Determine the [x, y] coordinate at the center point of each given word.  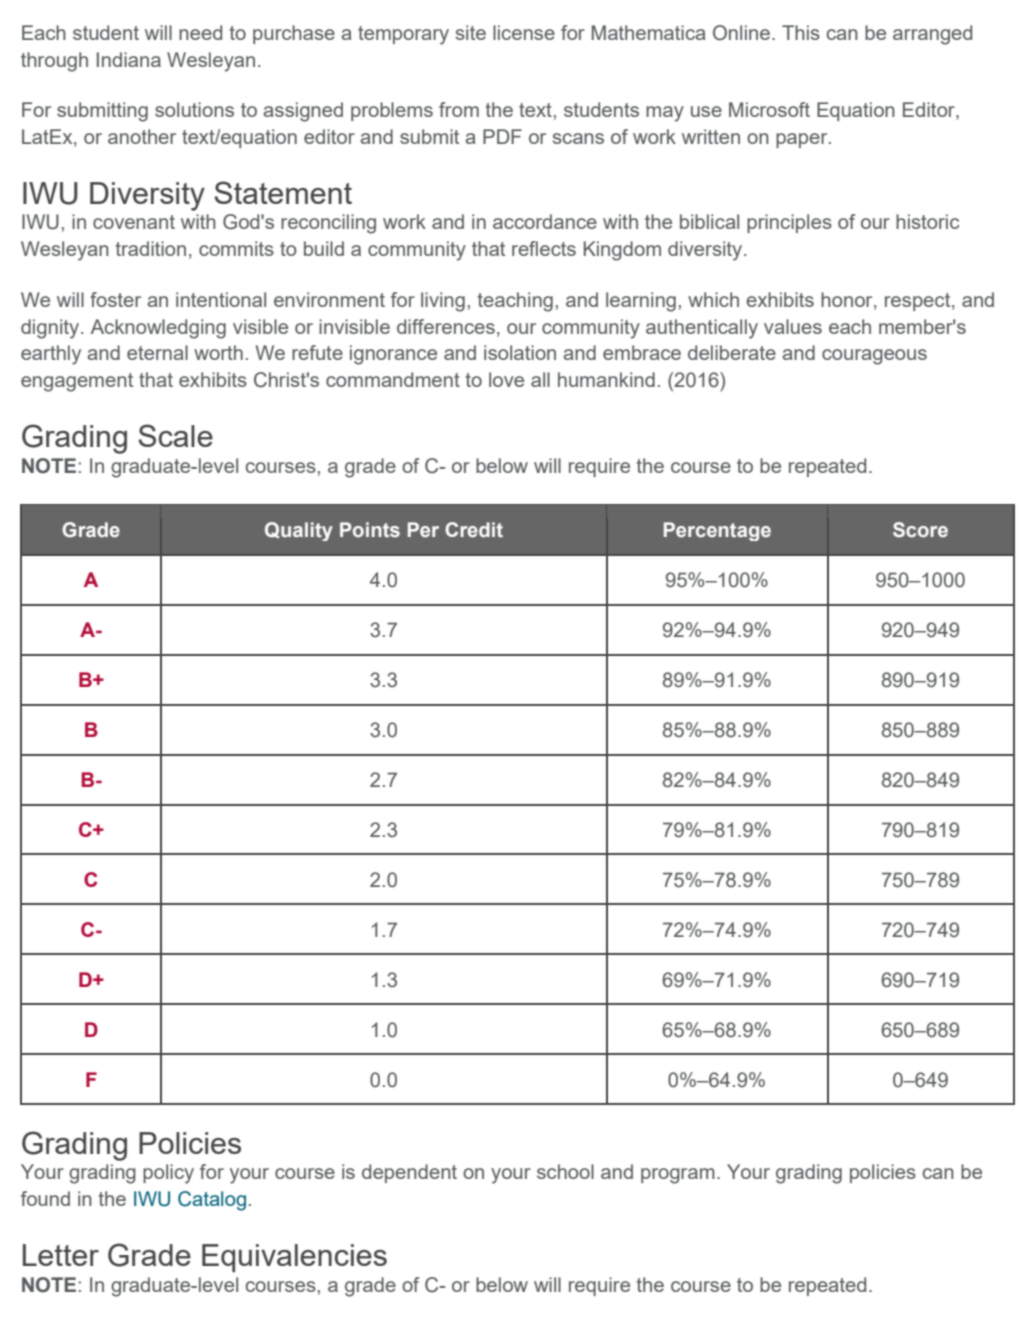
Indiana [129, 59]
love [506, 379]
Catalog [212, 1201]
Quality [299, 531]
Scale [175, 435]
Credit [474, 530]
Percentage [717, 531]
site [471, 32]
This [801, 32]
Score [920, 530]
